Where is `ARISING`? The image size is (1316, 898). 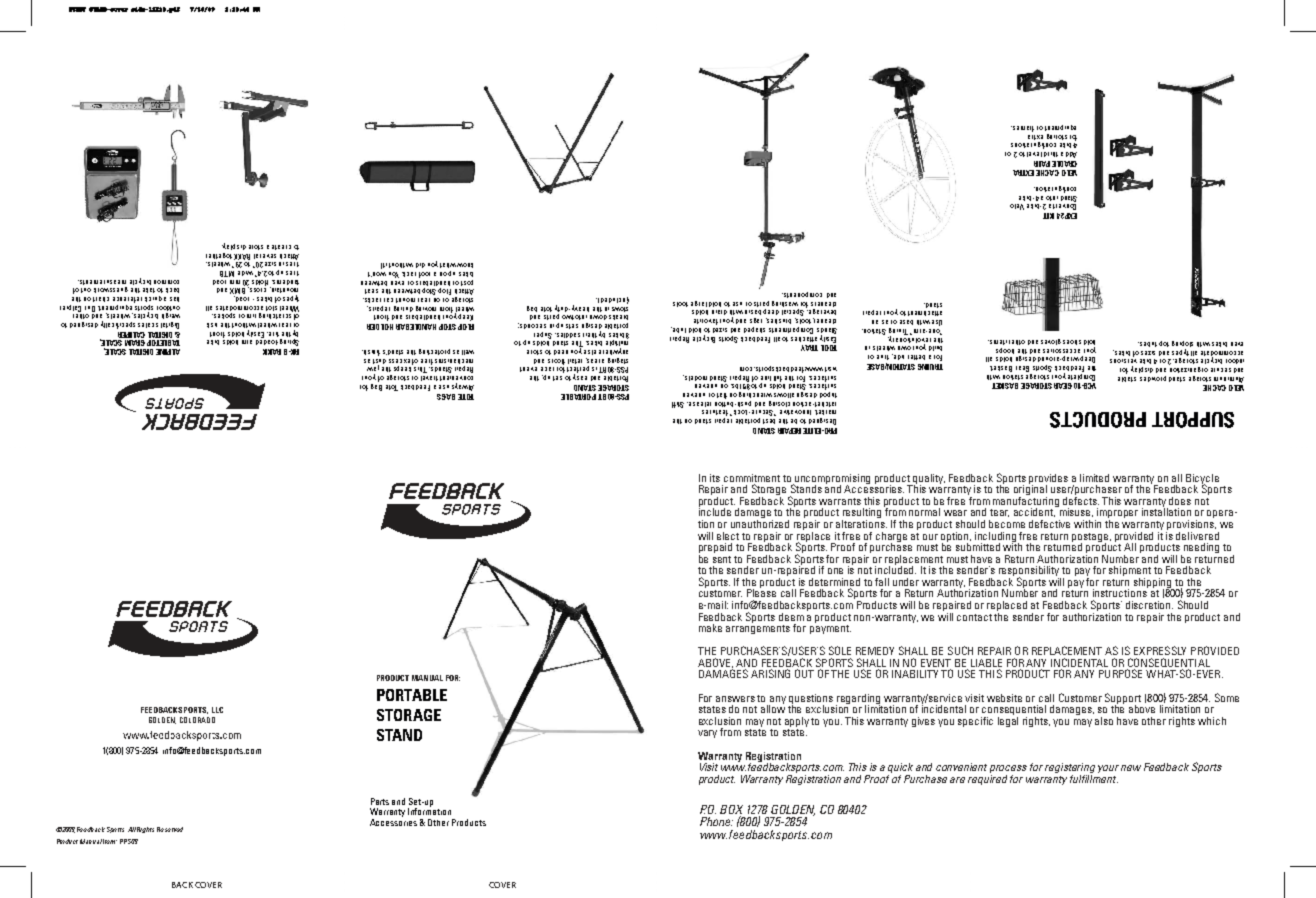 ARISING is located at coordinates (770, 673).
